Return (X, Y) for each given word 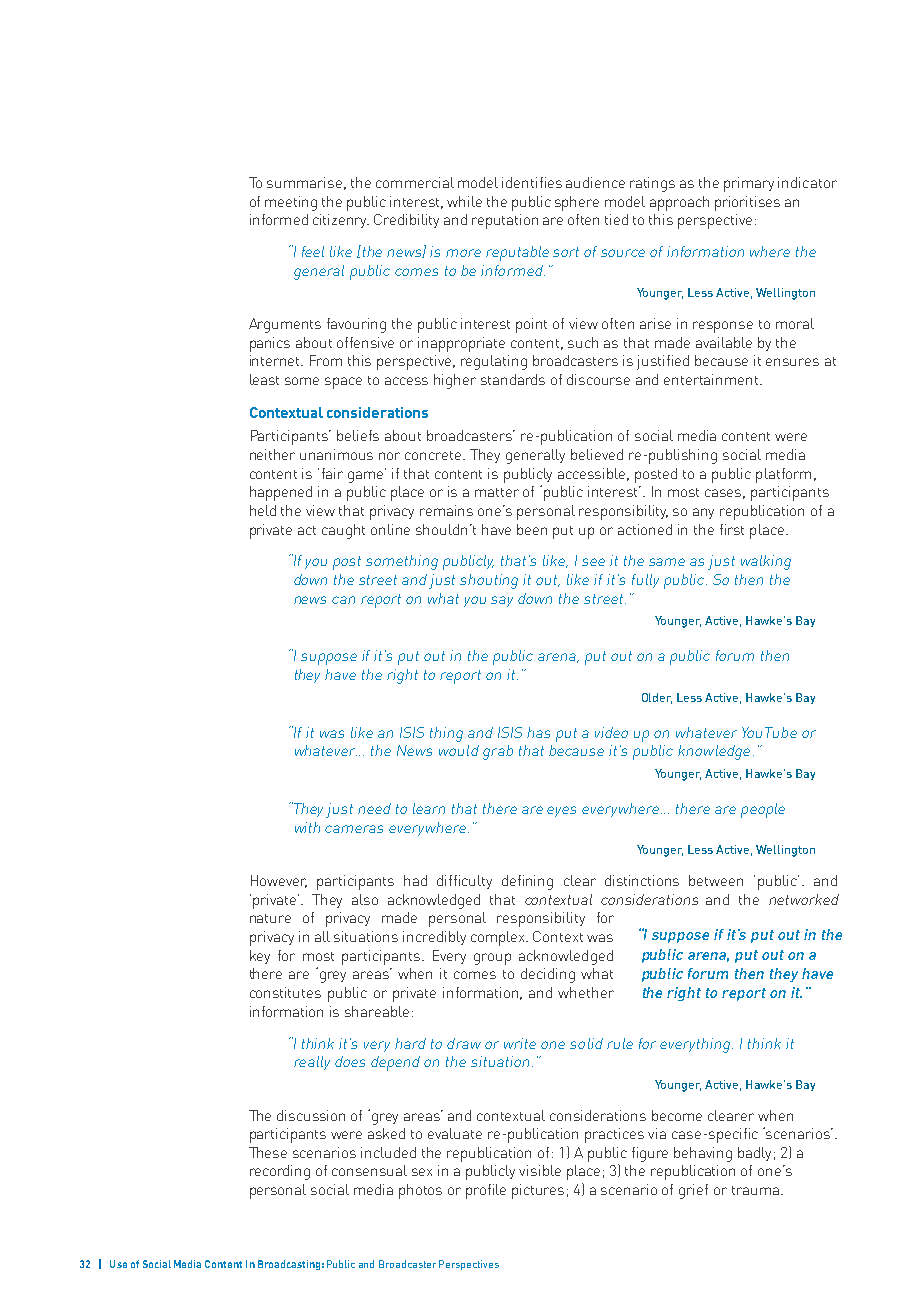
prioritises (747, 203)
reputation (505, 221)
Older (657, 698)
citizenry (341, 221)
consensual (369, 1170)
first (732, 529)
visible (540, 1170)
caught (343, 531)
